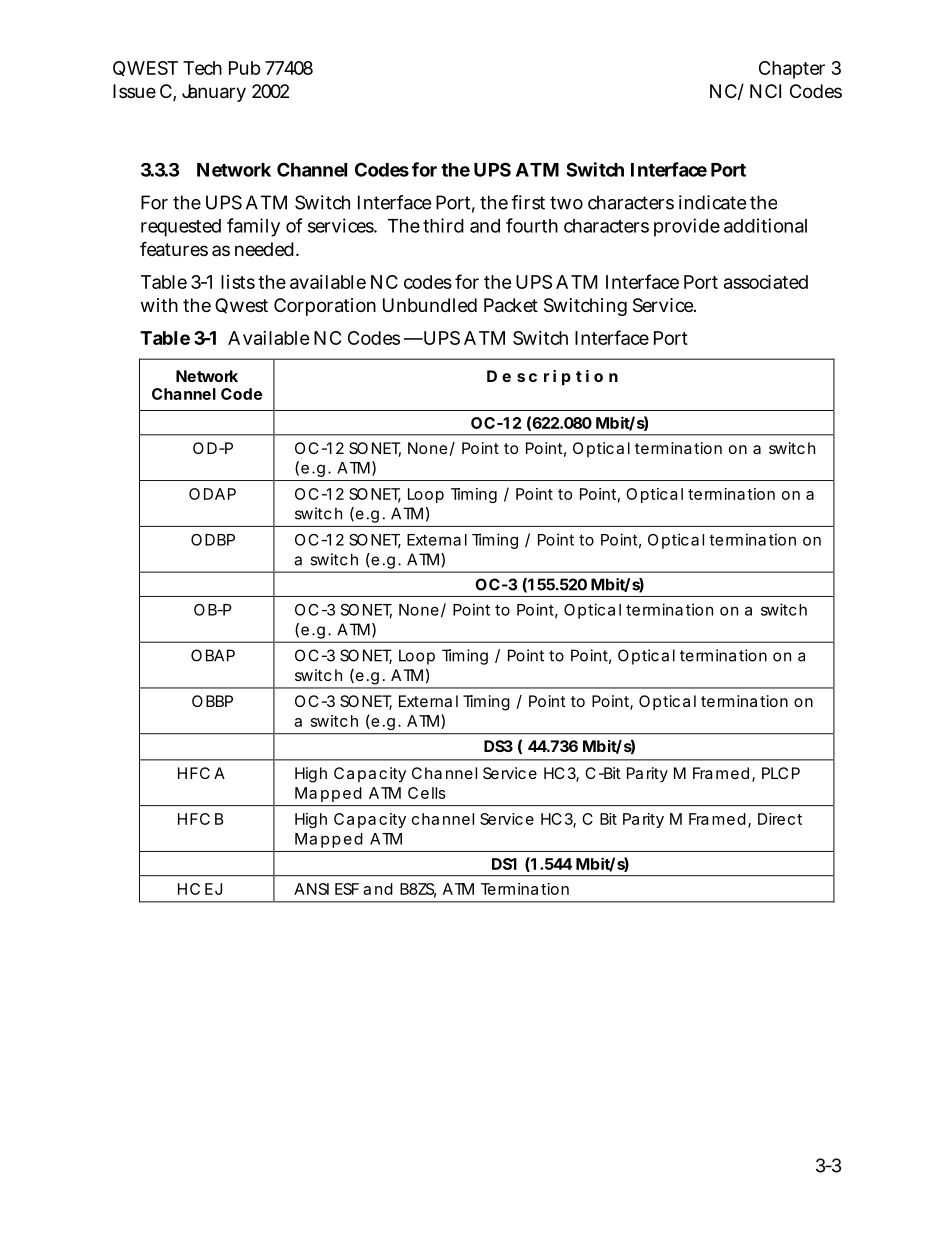  What do you see at coordinates (325, 307) in the page?
I see `Corporation` at bounding box center [325, 307].
